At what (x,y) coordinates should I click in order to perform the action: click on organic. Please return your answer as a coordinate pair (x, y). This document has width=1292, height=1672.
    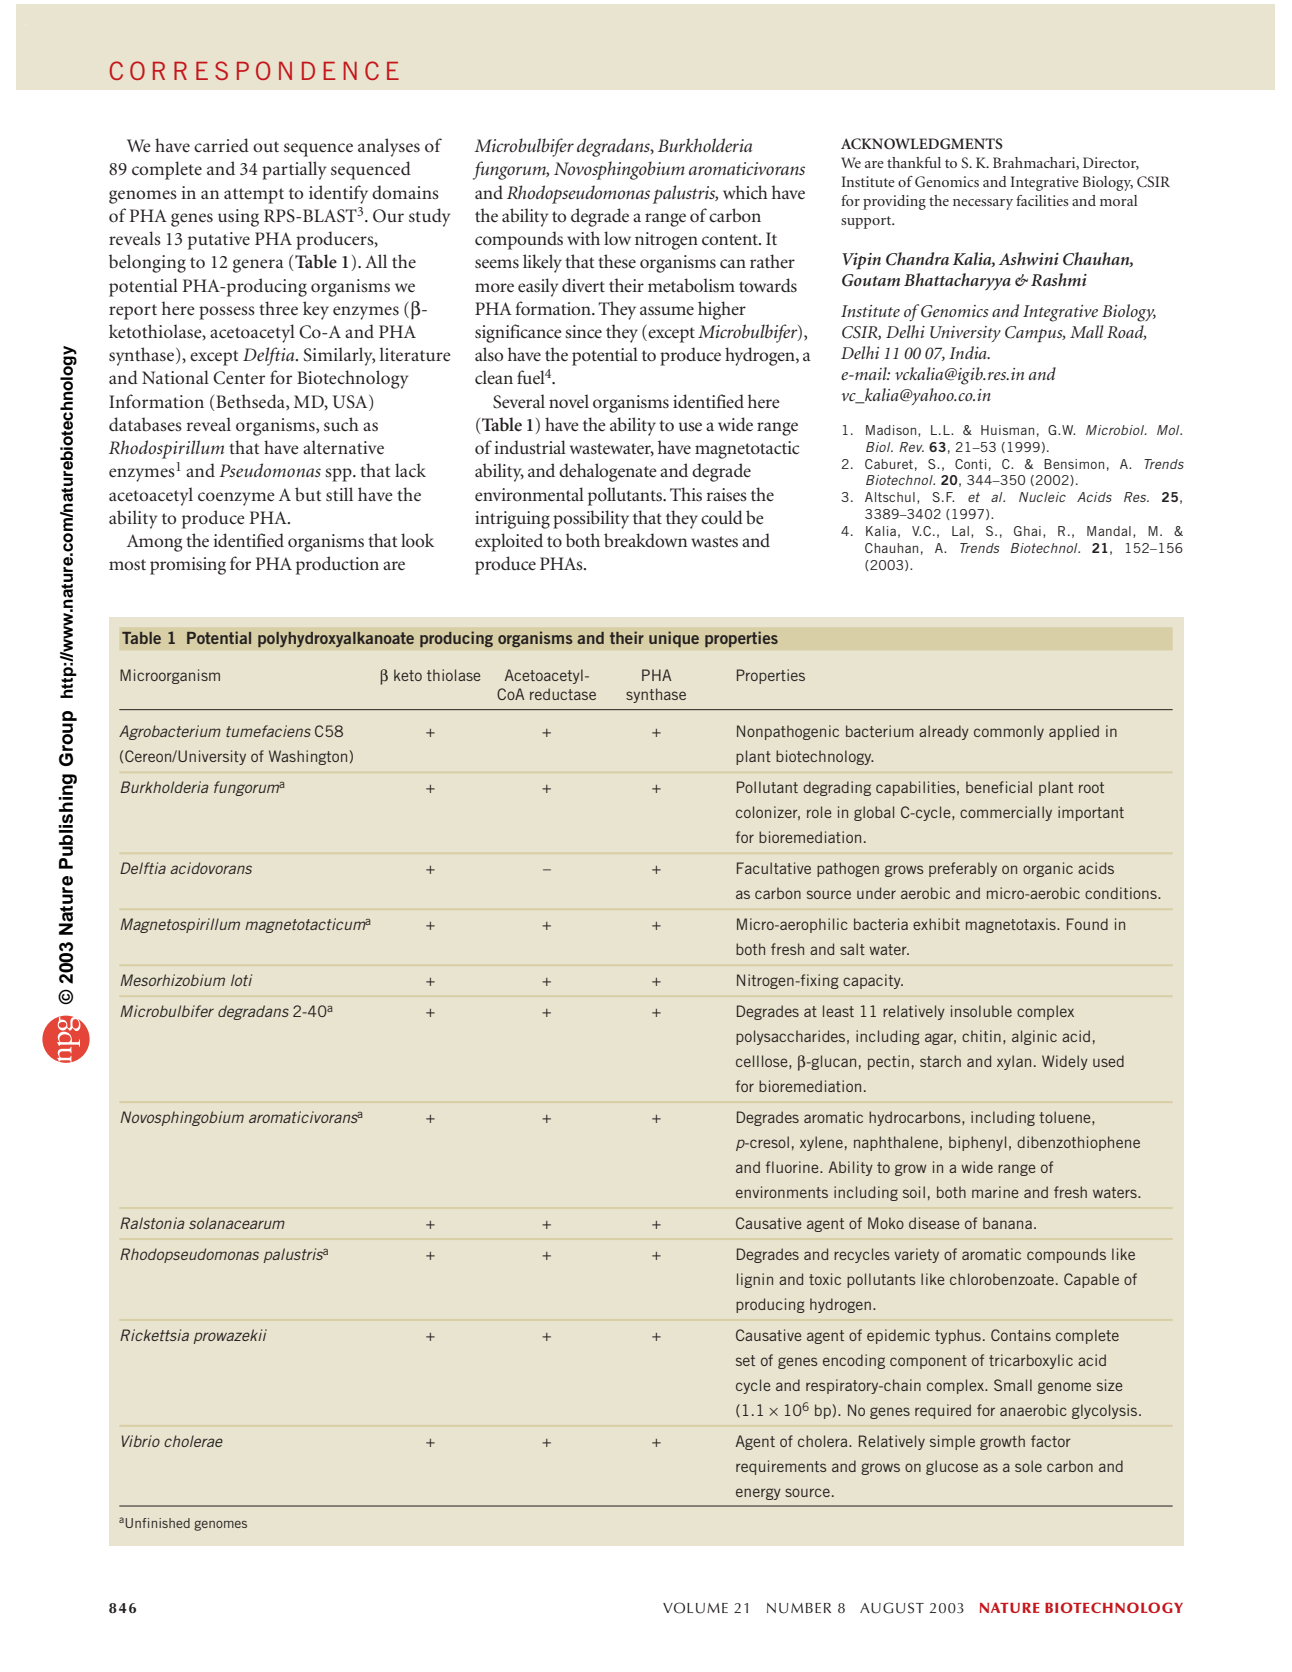
    Looking at the image, I should click on (1048, 869).
